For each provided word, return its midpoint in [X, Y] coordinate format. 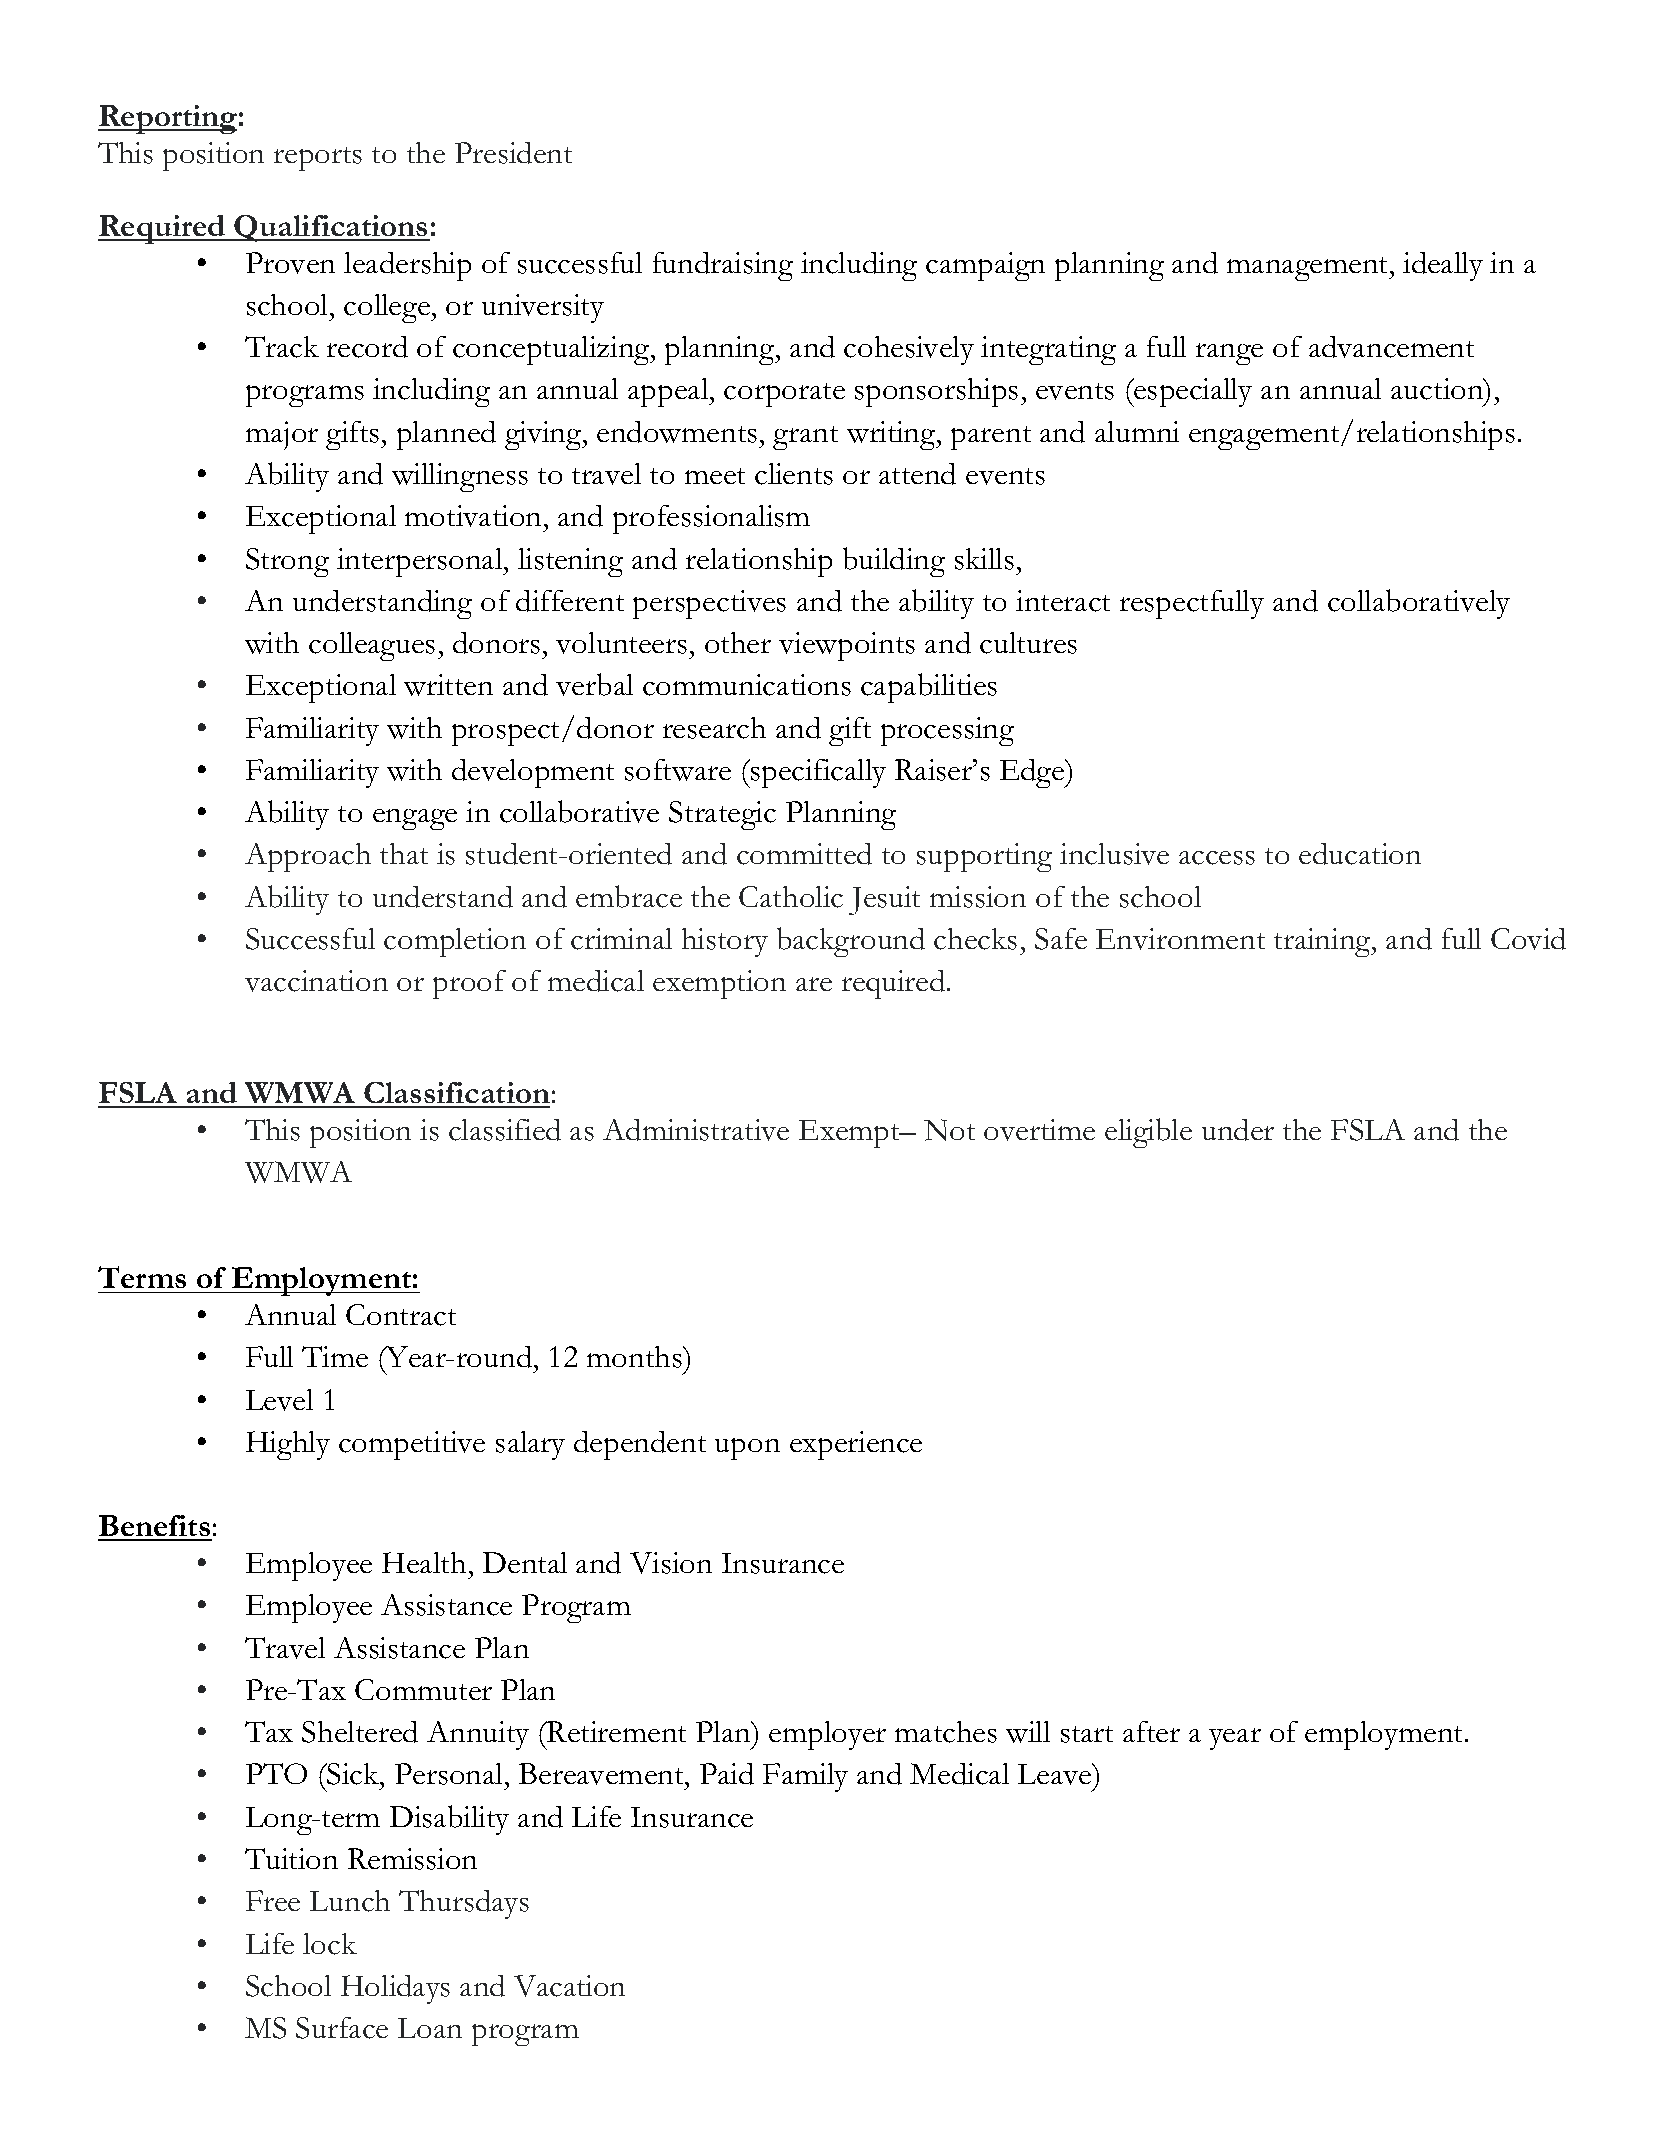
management [1309, 269]
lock [330, 1944]
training [1323, 942]
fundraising [723, 266]
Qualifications [331, 228]
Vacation [569, 1986]
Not [949, 1130]
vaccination [316, 981]
